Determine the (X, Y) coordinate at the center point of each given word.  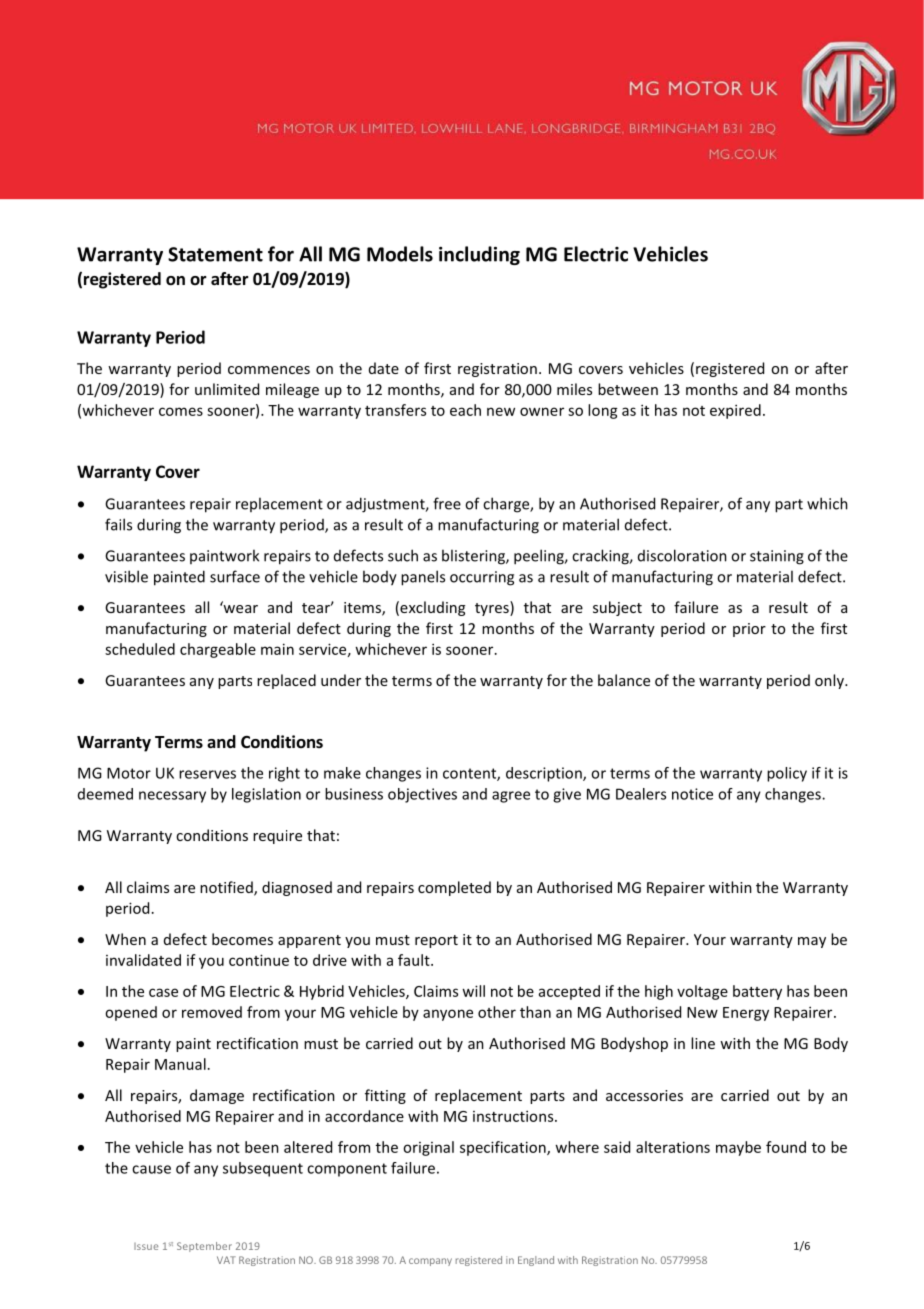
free (447, 503)
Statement (215, 254)
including (479, 255)
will (473, 991)
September (204, 1247)
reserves (207, 774)
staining (777, 557)
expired (735, 411)
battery (757, 992)
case (163, 992)
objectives (422, 795)
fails (118, 524)
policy (787, 774)
